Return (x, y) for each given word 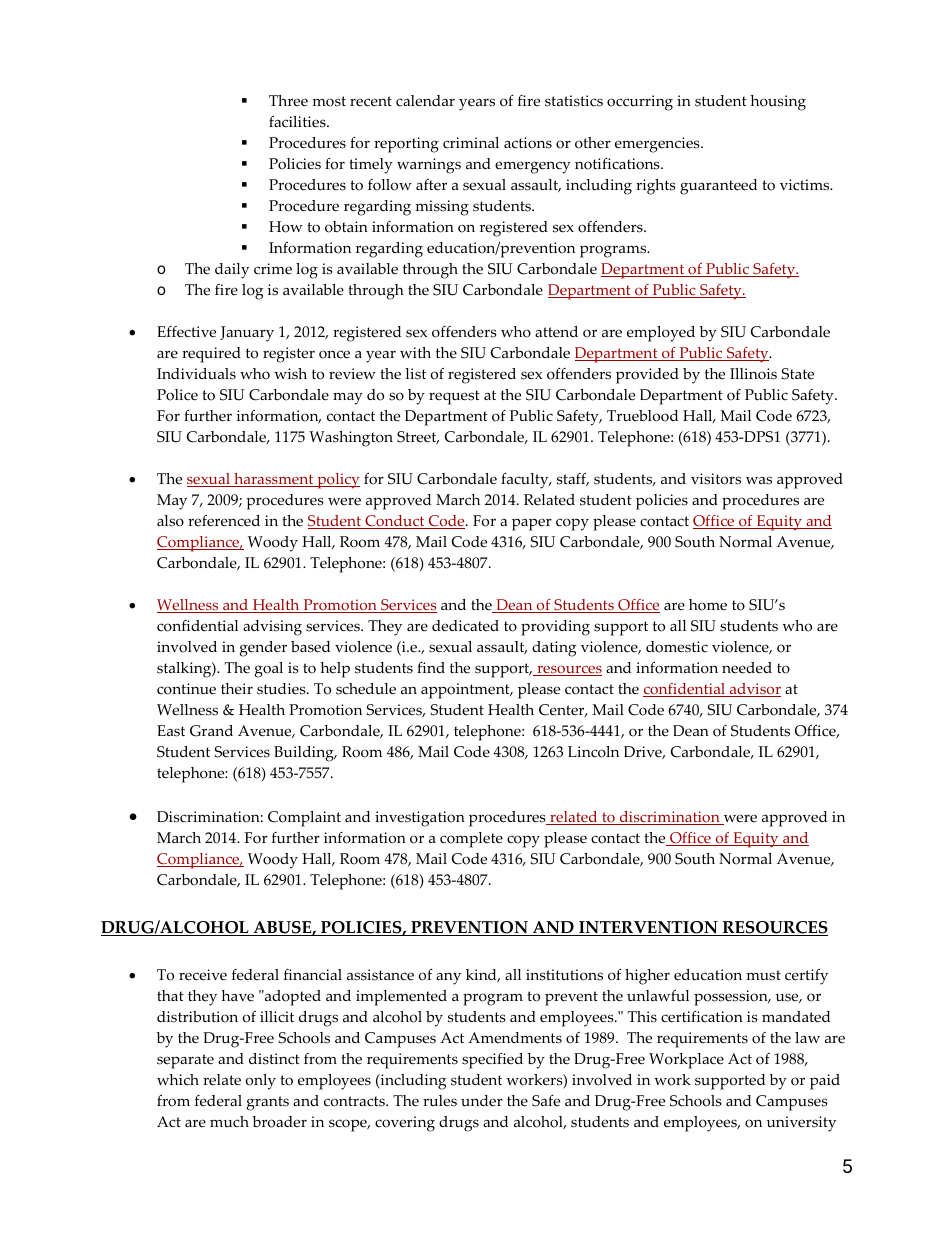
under (482, 1101)
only (260, 1082)
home (708, 605)
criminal (471, 142)
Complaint (304, 819)
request (454, 397)
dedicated (465, 626)
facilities (298, 122)
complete (471, 840)
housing (778, 103)
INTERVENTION (648, 928)
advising (272, 628)
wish (290, 374)
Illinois (753, 374)
